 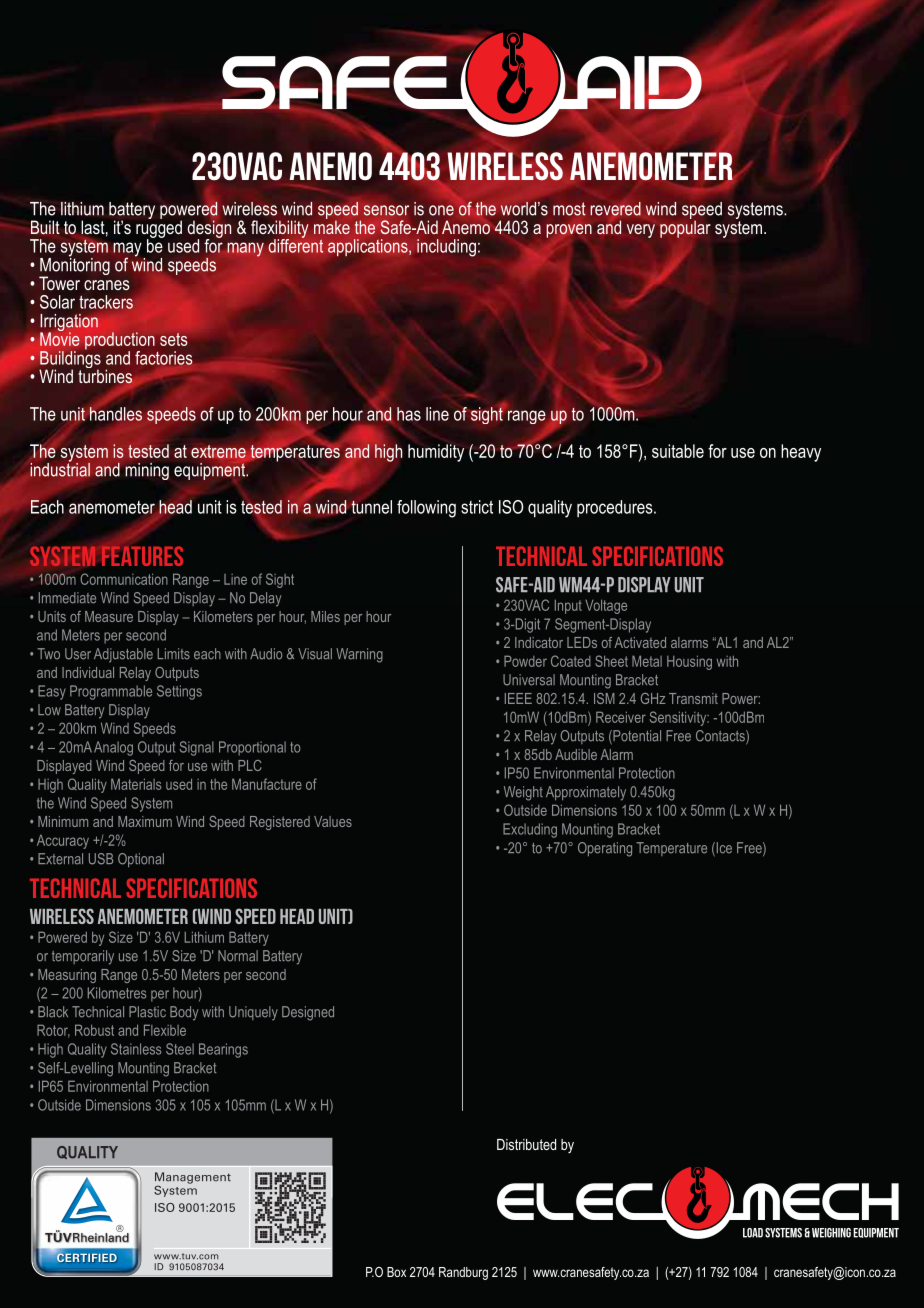 What do you see at coordinates (141, 860) in the page?
I see `Optional` at bounding box center [141, 860].
